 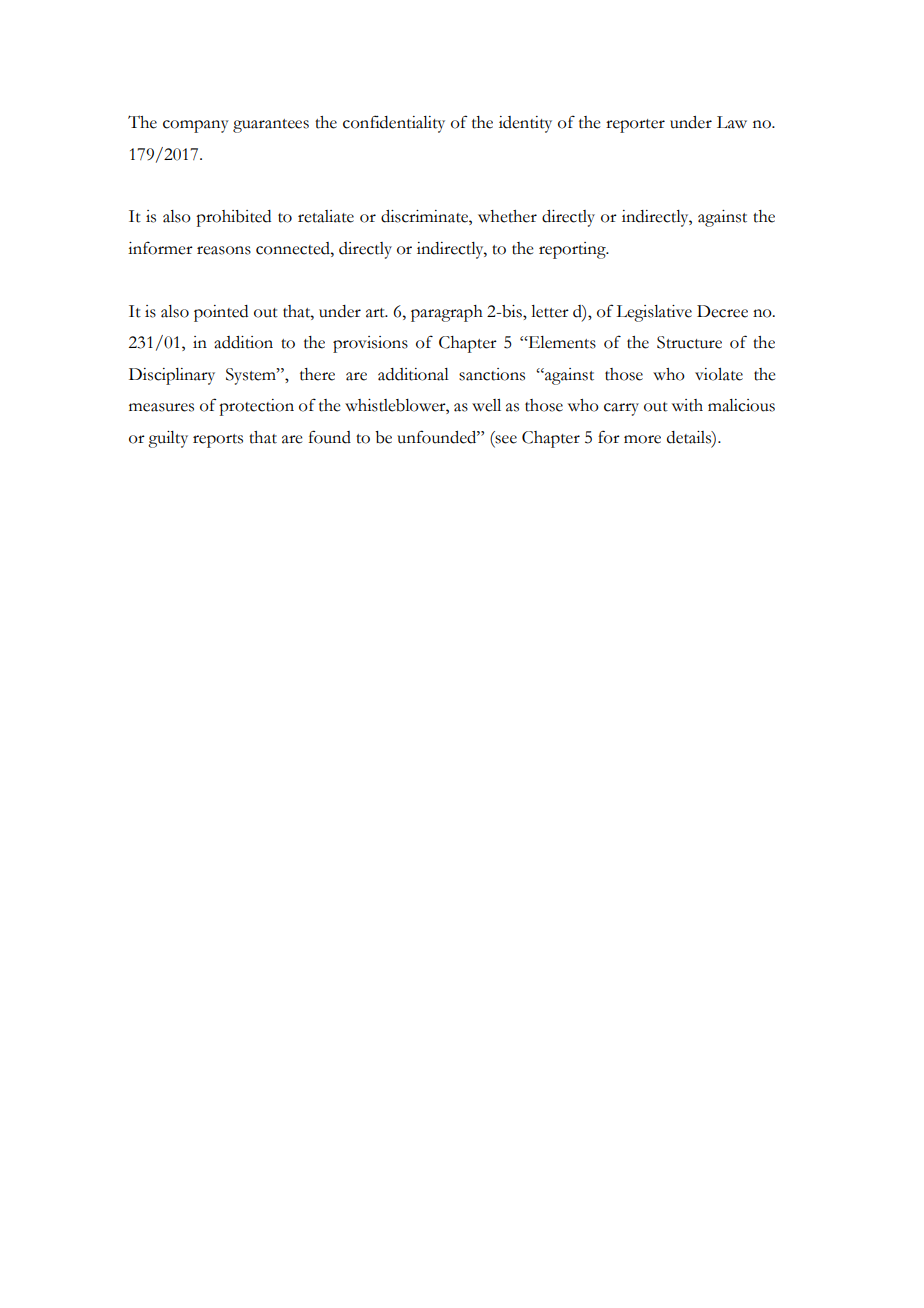 What do you see at coordinates (196, 126) in the screenshot?
I see `company` at bounding box center [196, 126].
